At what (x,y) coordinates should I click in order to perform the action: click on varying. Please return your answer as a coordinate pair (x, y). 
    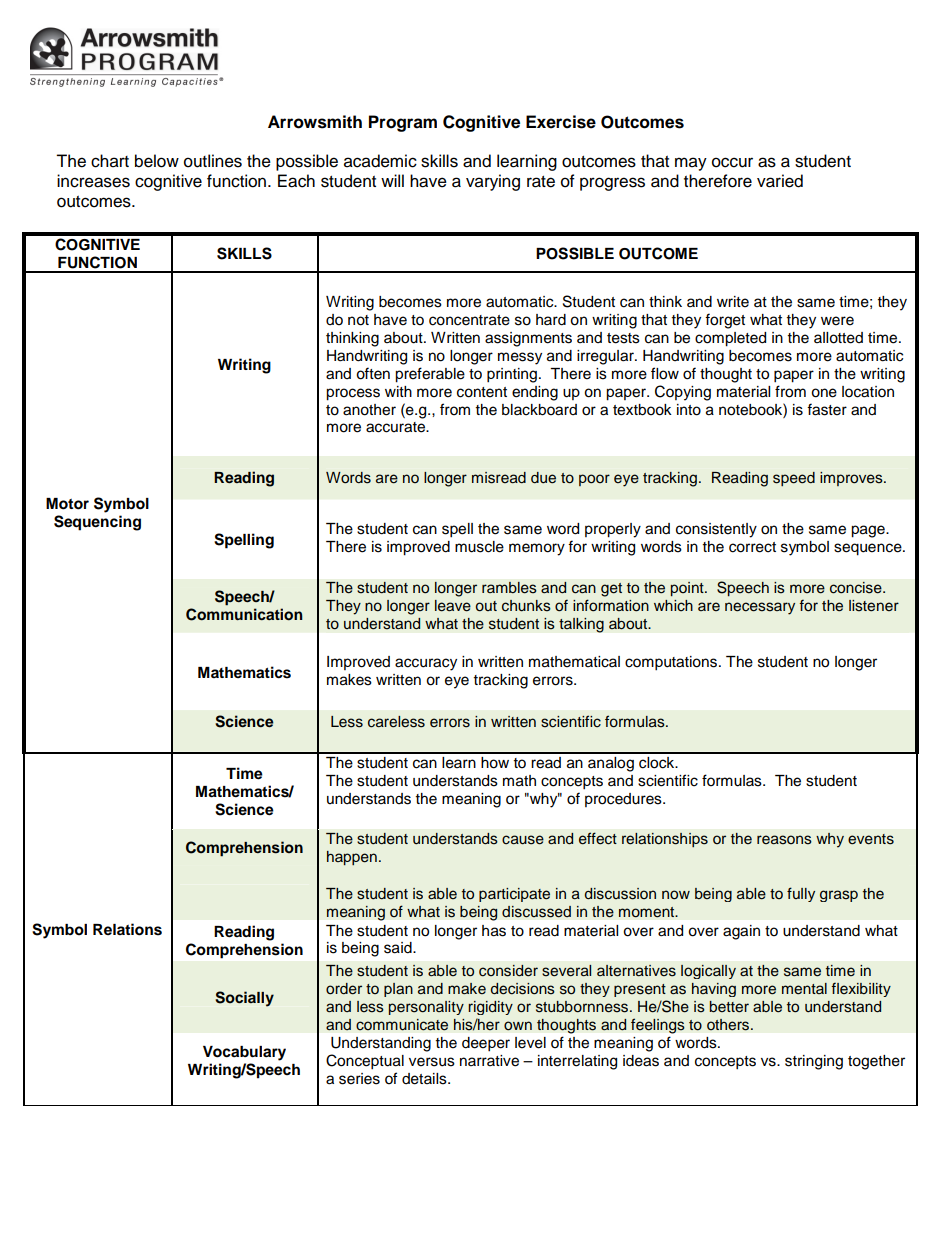
    Looking at the image, I should click on (493, 182).
